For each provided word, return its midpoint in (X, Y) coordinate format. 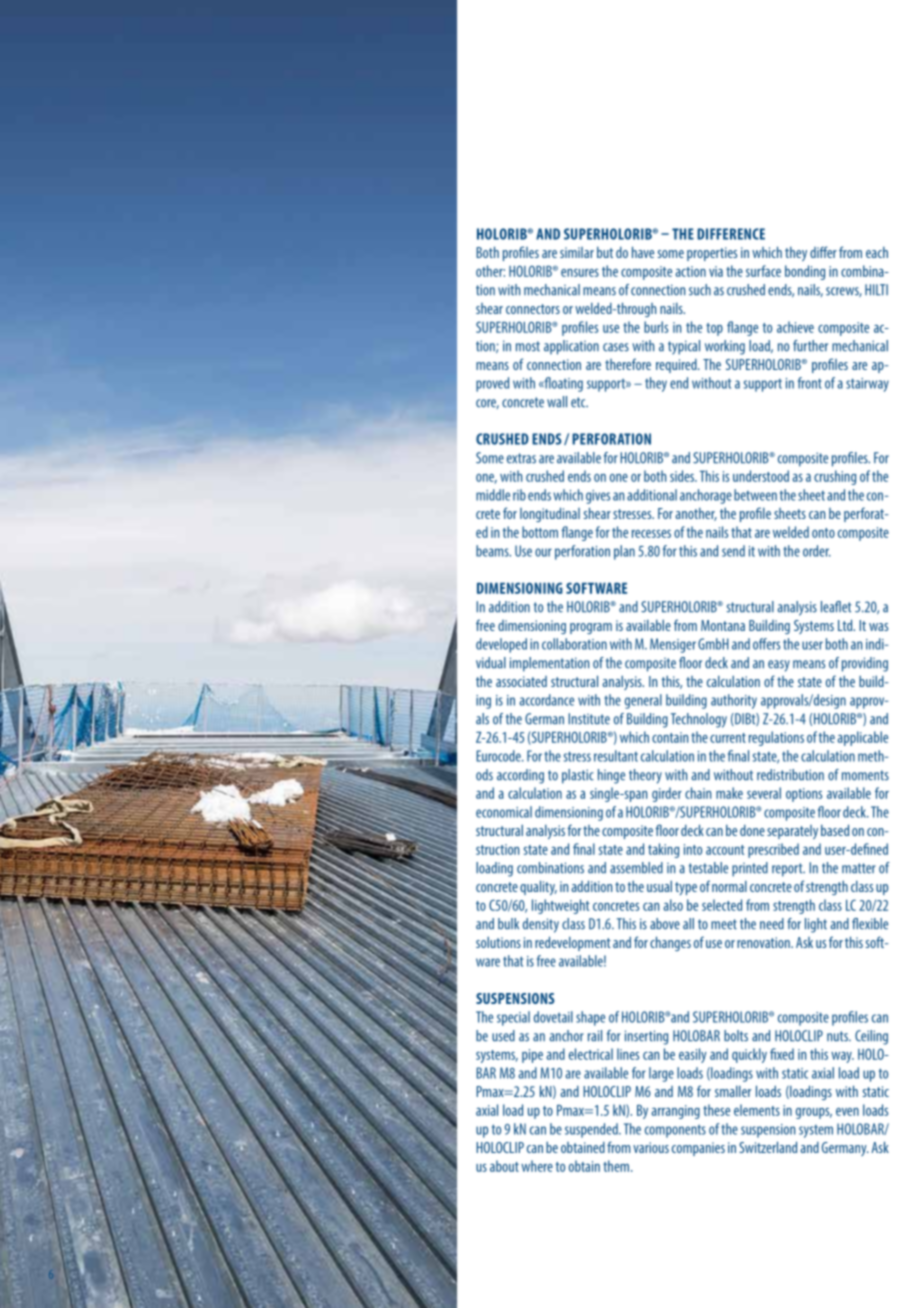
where (537, 1166)
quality (538, 887)
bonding (805, 272)
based (835, 830)
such (700, 290)
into (693, 849)
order (817, 551)
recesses (651, 534)
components (675, 1131)
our (543, 552)
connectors (533, 309)
